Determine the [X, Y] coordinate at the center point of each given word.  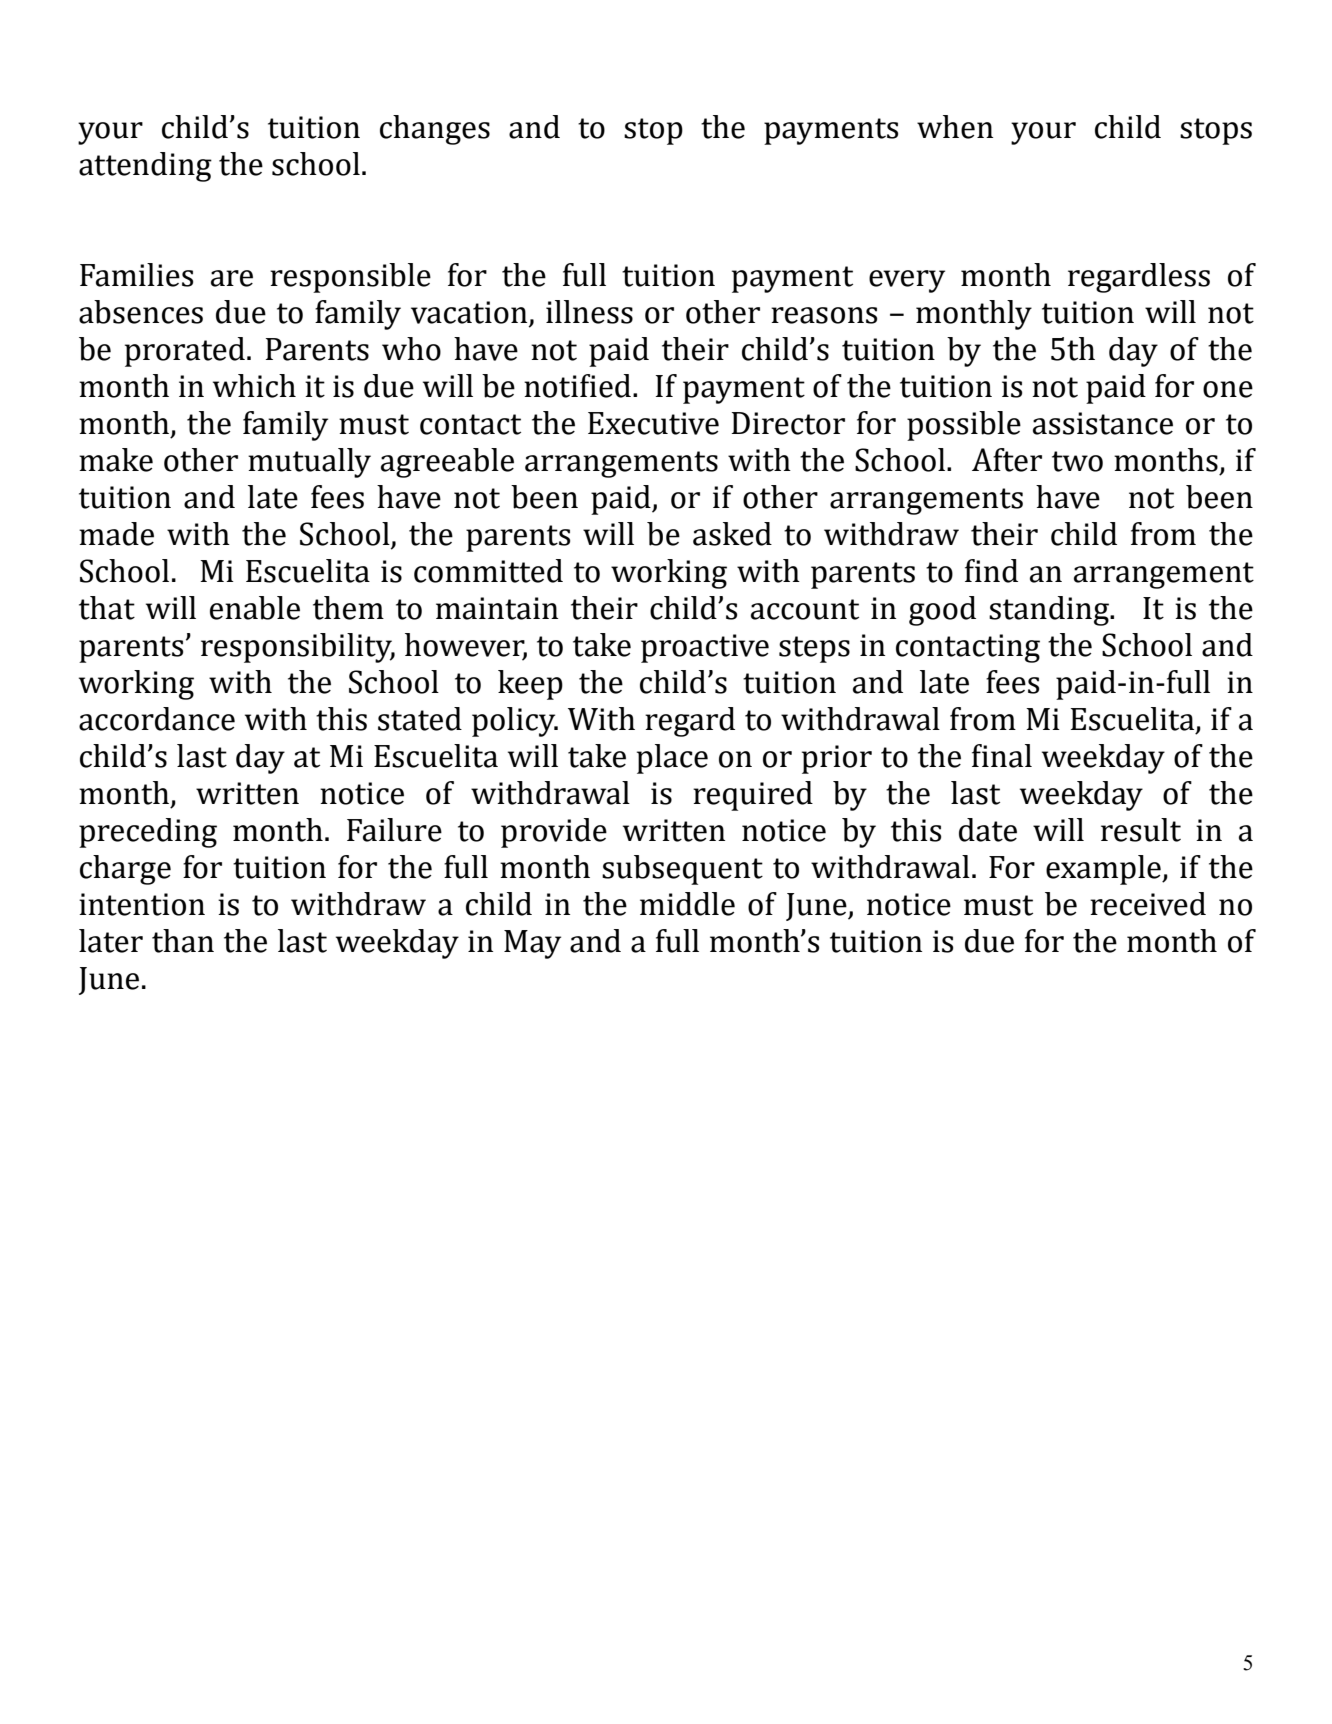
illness [589, 312]
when [955, 127]
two [1077, 461]
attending [145, 167]
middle [687, 904]
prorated [185, 352]
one [1228, 389]
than [183, 941]
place [672, 759]
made [116, 534]
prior [837, 759]
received [1148, 904]
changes [435, 130]
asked [732, 534]
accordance [157, 719]
